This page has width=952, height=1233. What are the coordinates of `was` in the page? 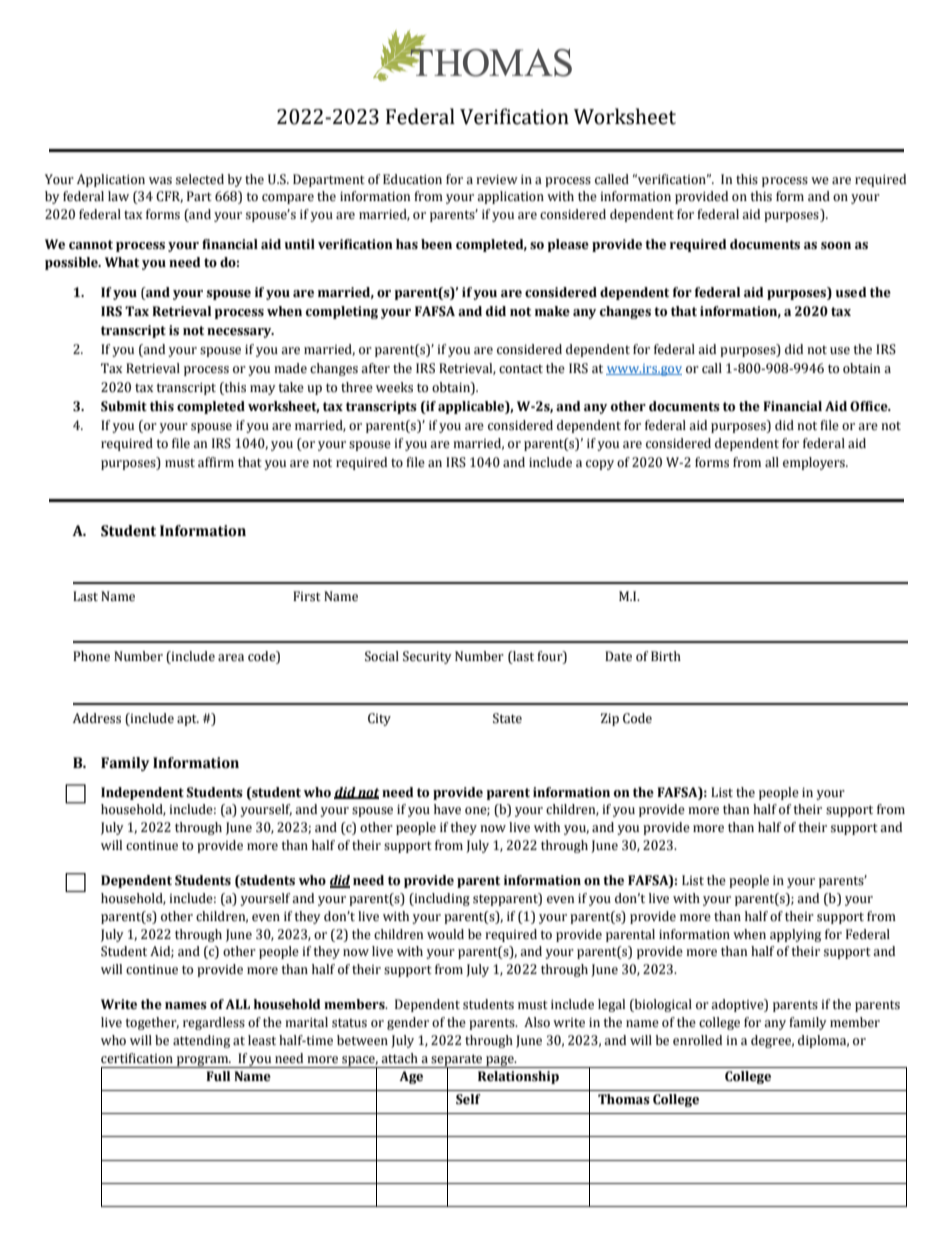 It's located at (160, 181).
